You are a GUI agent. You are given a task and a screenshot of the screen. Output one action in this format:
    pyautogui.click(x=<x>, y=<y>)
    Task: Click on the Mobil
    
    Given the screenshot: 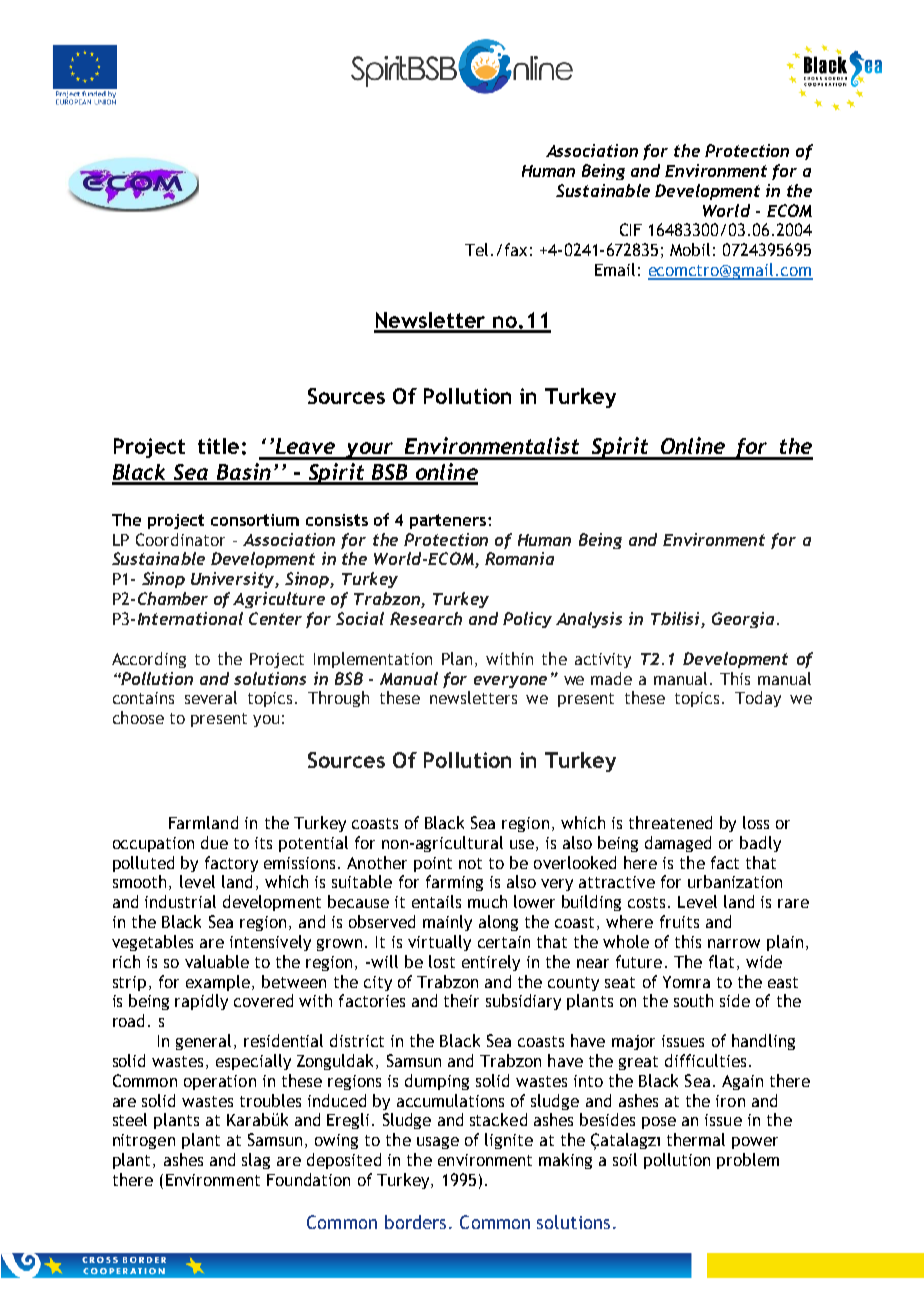 What is the action you would take?
    pyautogui.click(x=690, y=249)
